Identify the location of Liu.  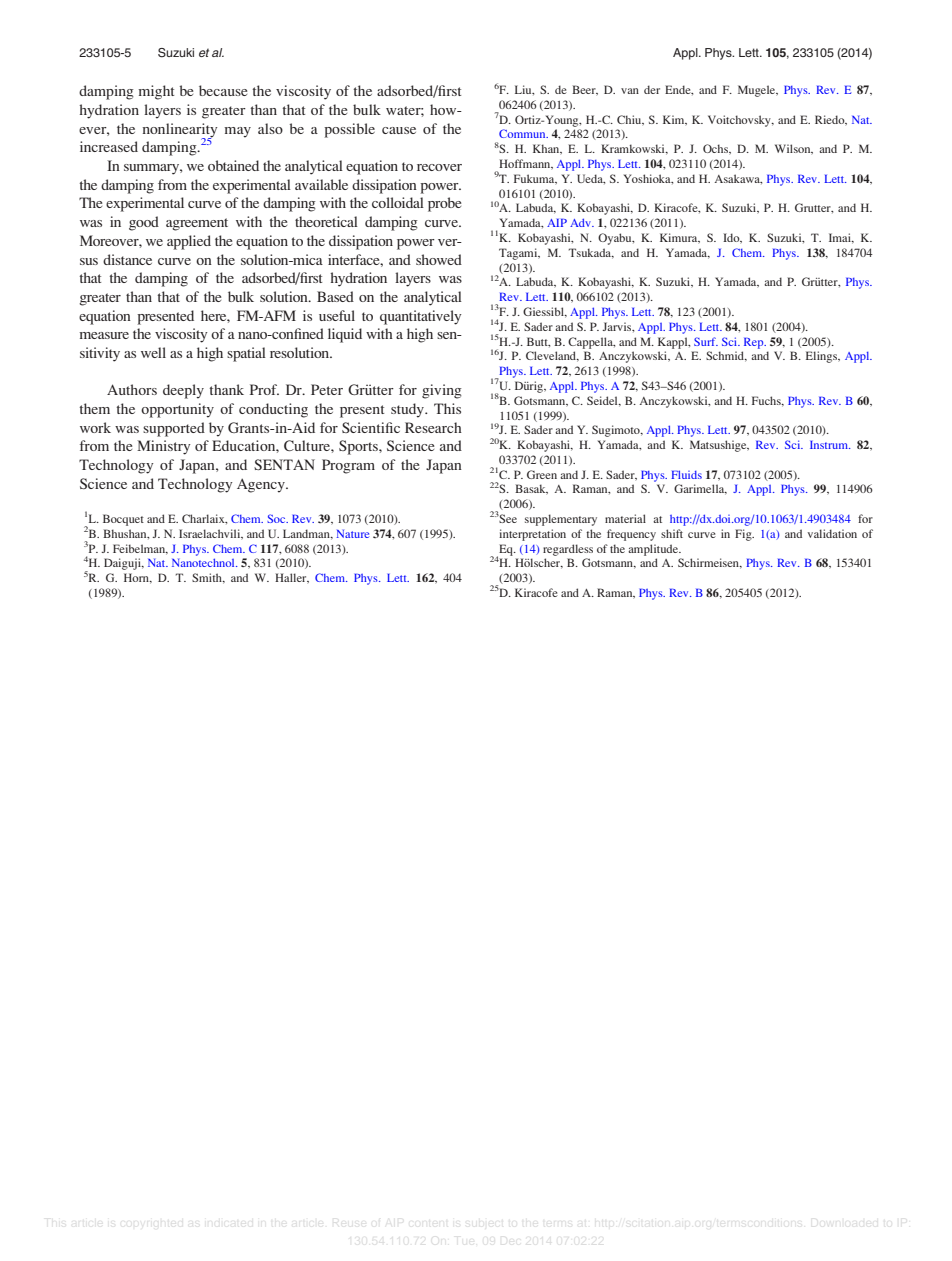
(524, 90).
